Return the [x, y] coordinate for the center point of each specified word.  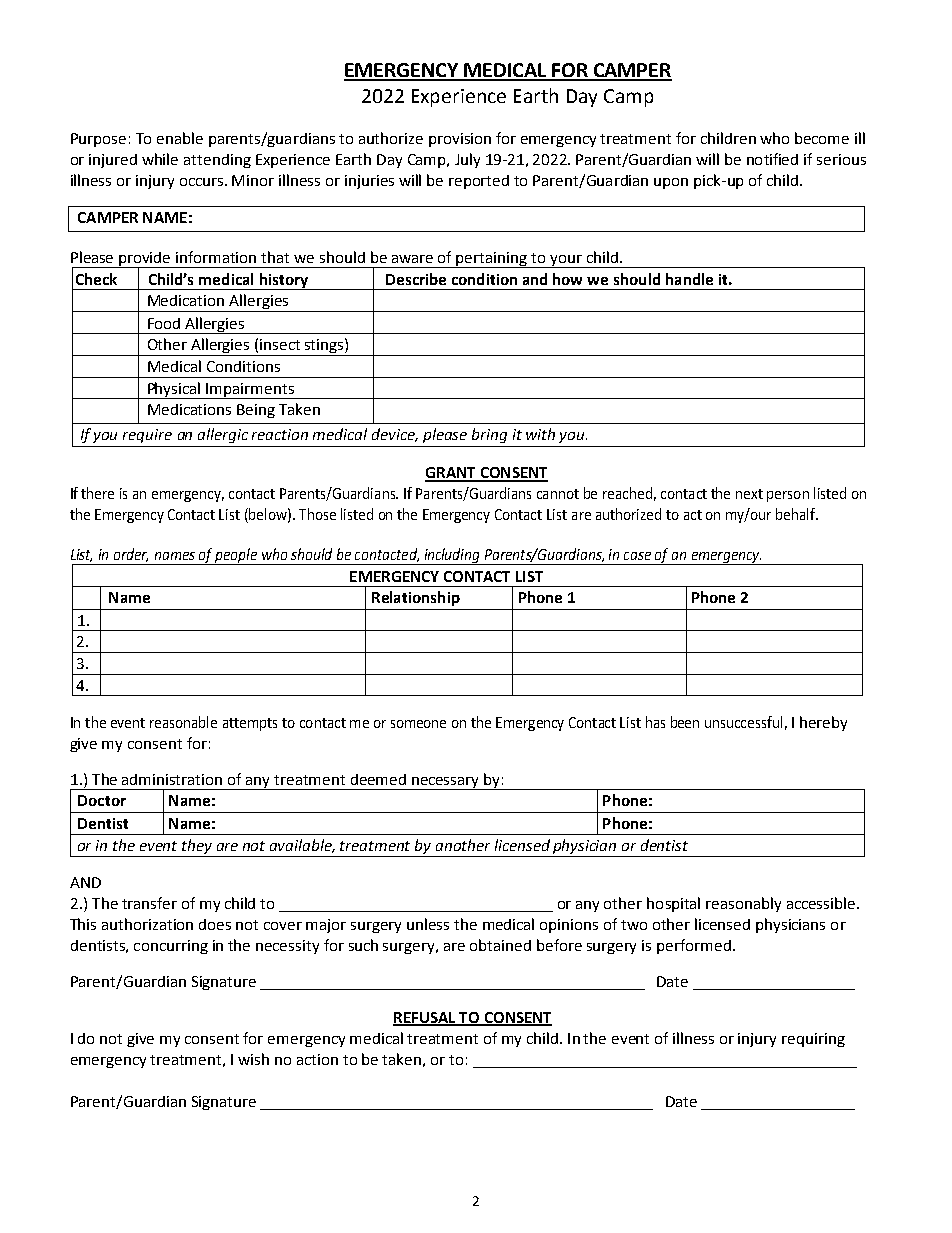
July [467, 160]
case [637, 556]
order [131, 555]
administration [172, 779]
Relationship [416, 598]
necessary [445, 783]
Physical [175, 390]
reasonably [743, 904]
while [160, 159]
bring [489, 435]
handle [689, 279]
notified [772, 159]
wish [253, 1059]
